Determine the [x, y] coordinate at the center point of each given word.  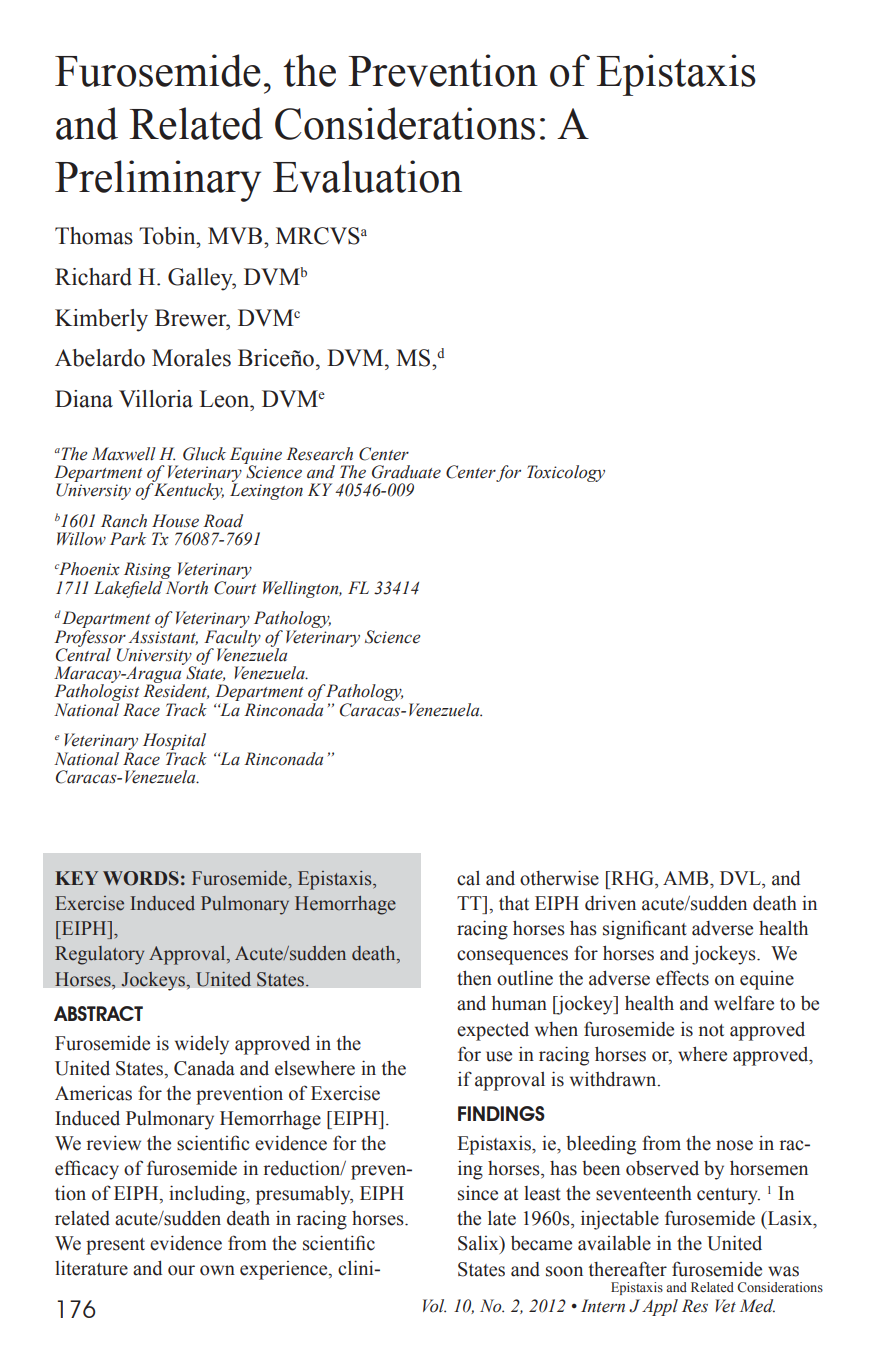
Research [319, 454]
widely [202, 1045]
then [474, 978]
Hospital [174, 743]
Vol [434, 1306]
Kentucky [188, 490]
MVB [235, 235]
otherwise [559, 878]
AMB [687, 878]
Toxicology [566, 473]
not [711, 1030]
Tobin [168, 236]
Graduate [406, 472]
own [217, 1270]
